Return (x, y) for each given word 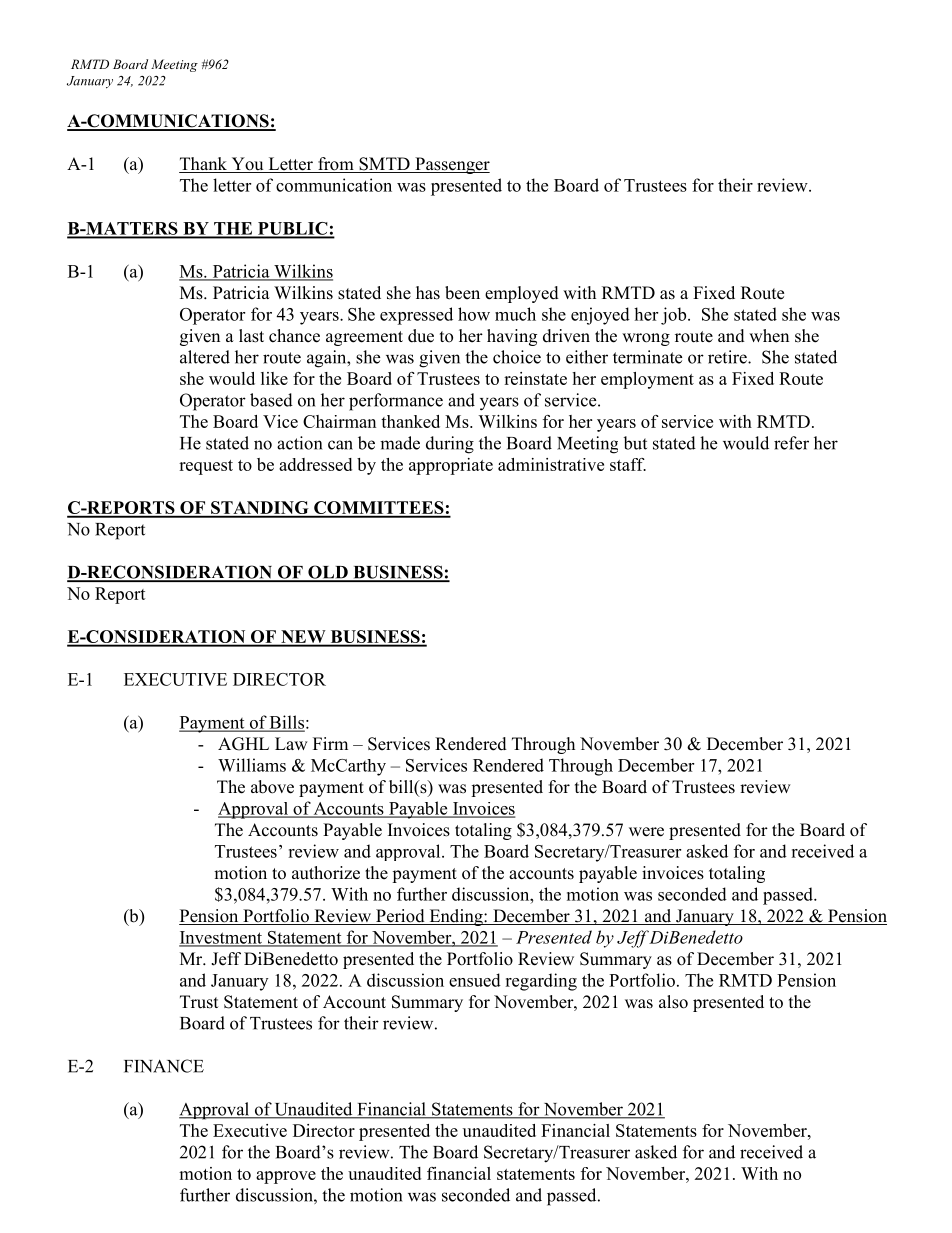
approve (286, 1177)
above (272, 787)
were (646, 832)
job (675, 316)
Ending (456, 917)
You (247, 165)
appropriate (451, 466)
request (206, 467)
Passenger (451, 165)
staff (628, 464)
